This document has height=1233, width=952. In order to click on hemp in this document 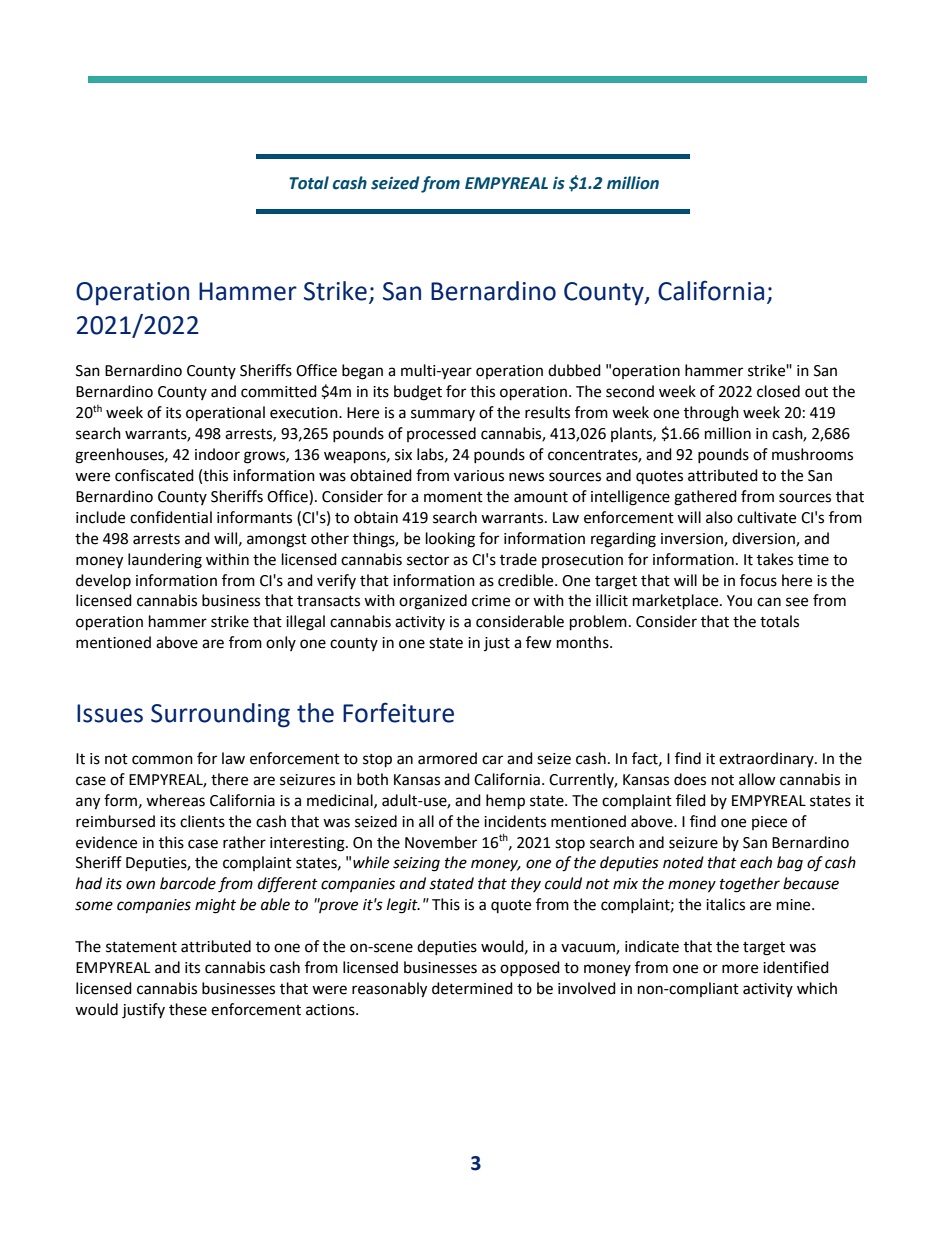, I will do `click(505, 802)`.
